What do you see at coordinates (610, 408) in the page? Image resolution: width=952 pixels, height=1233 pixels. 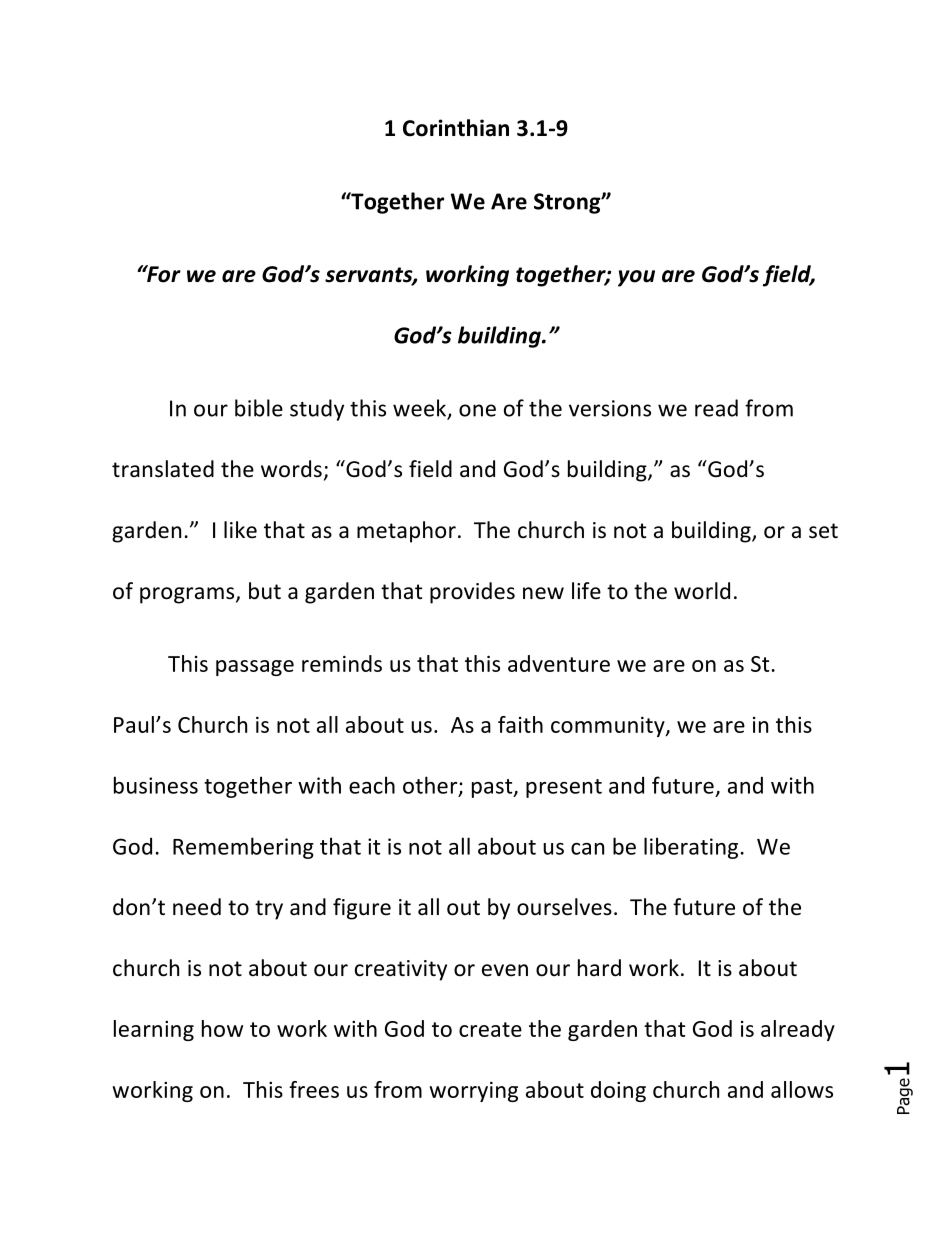 I see `versions` at bounding box center [610, 408].
